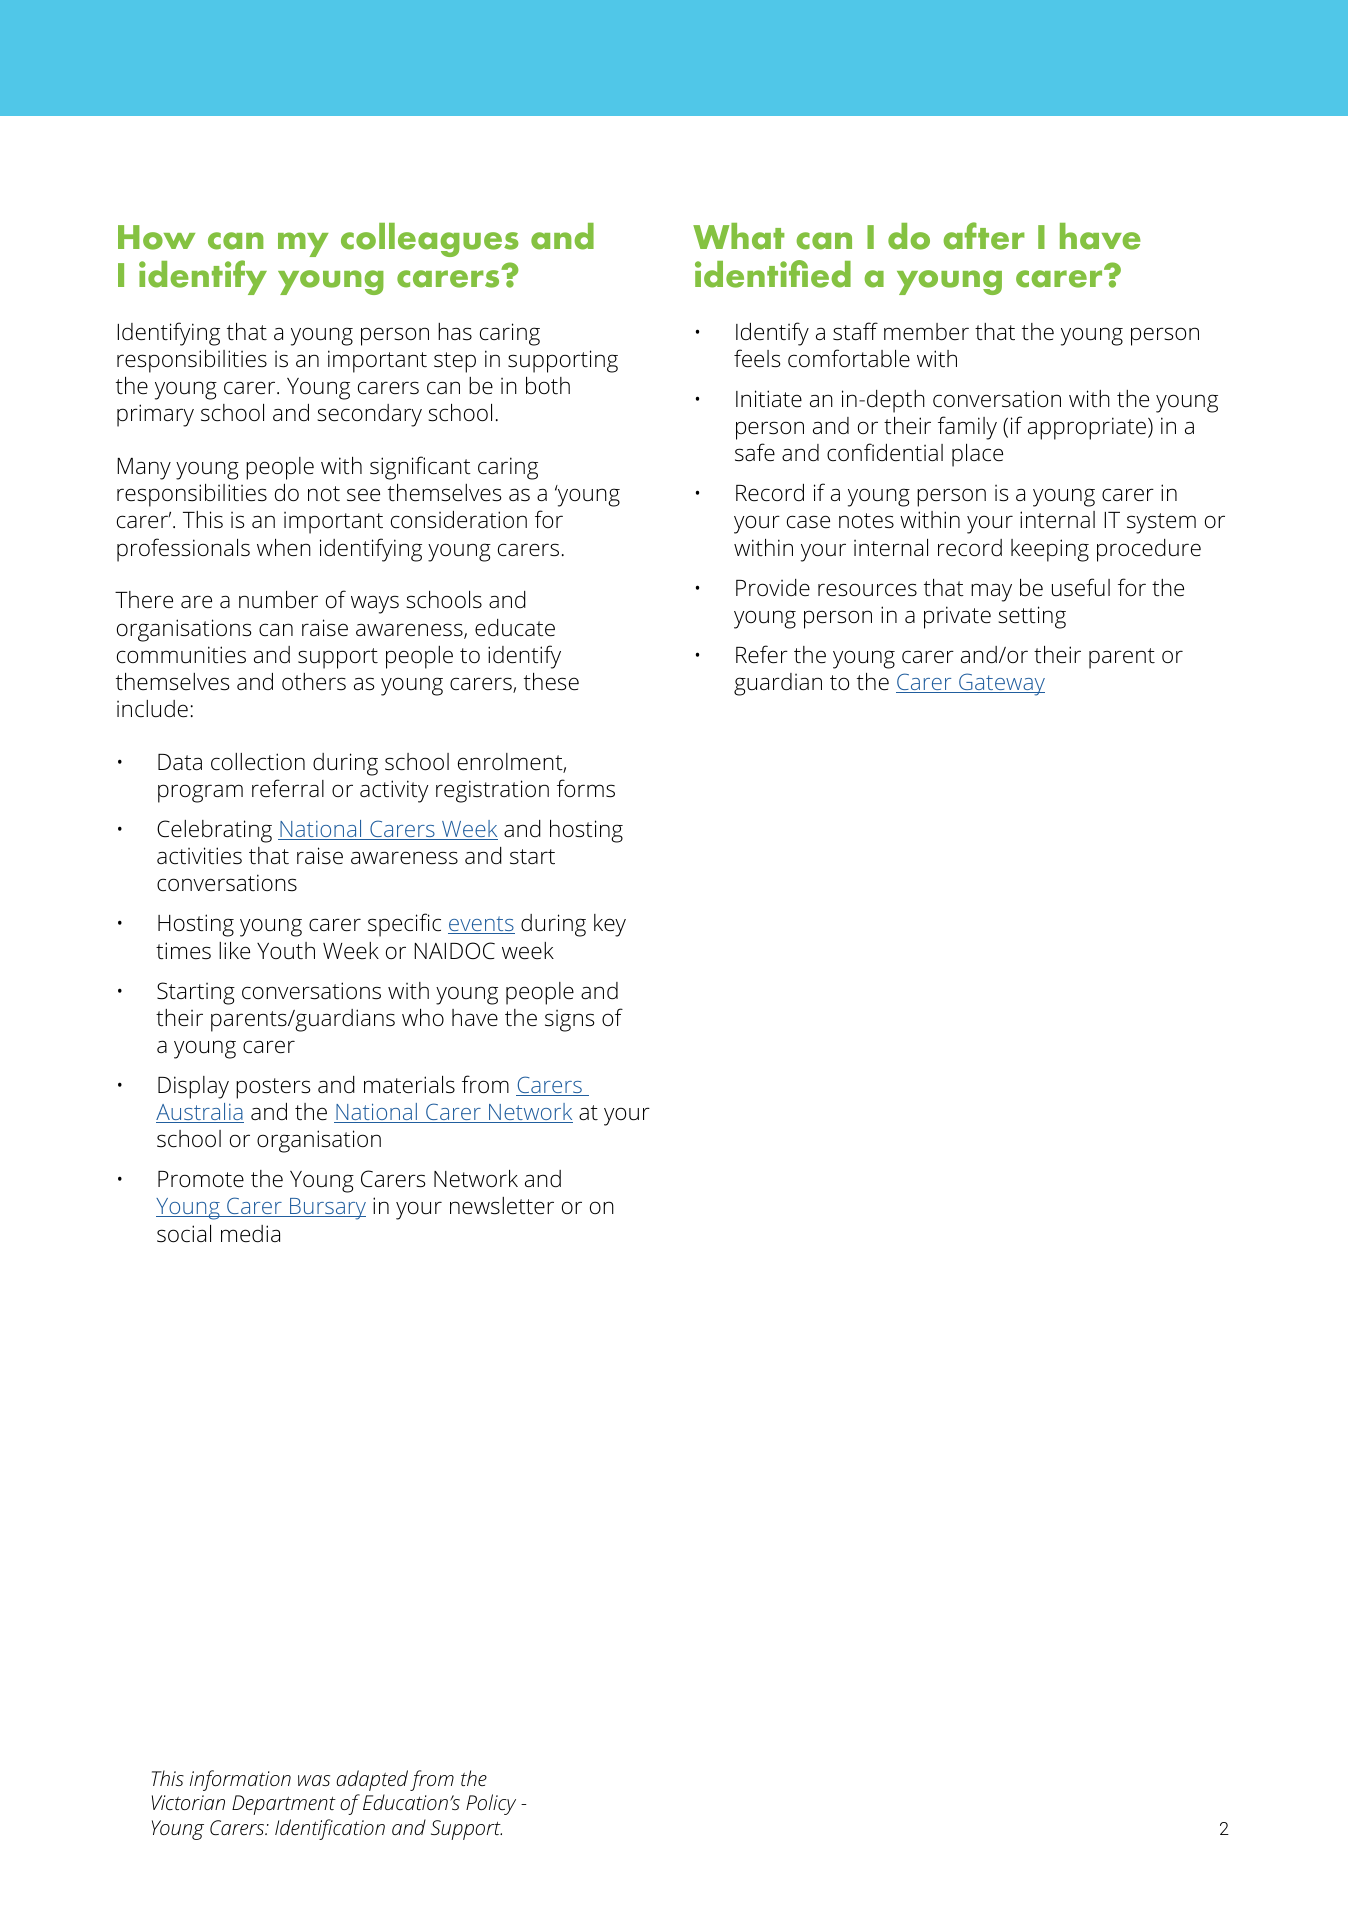  Describe the element at coordinates (1001, 684) in the screenshot. I see `Gateway` at that location.
